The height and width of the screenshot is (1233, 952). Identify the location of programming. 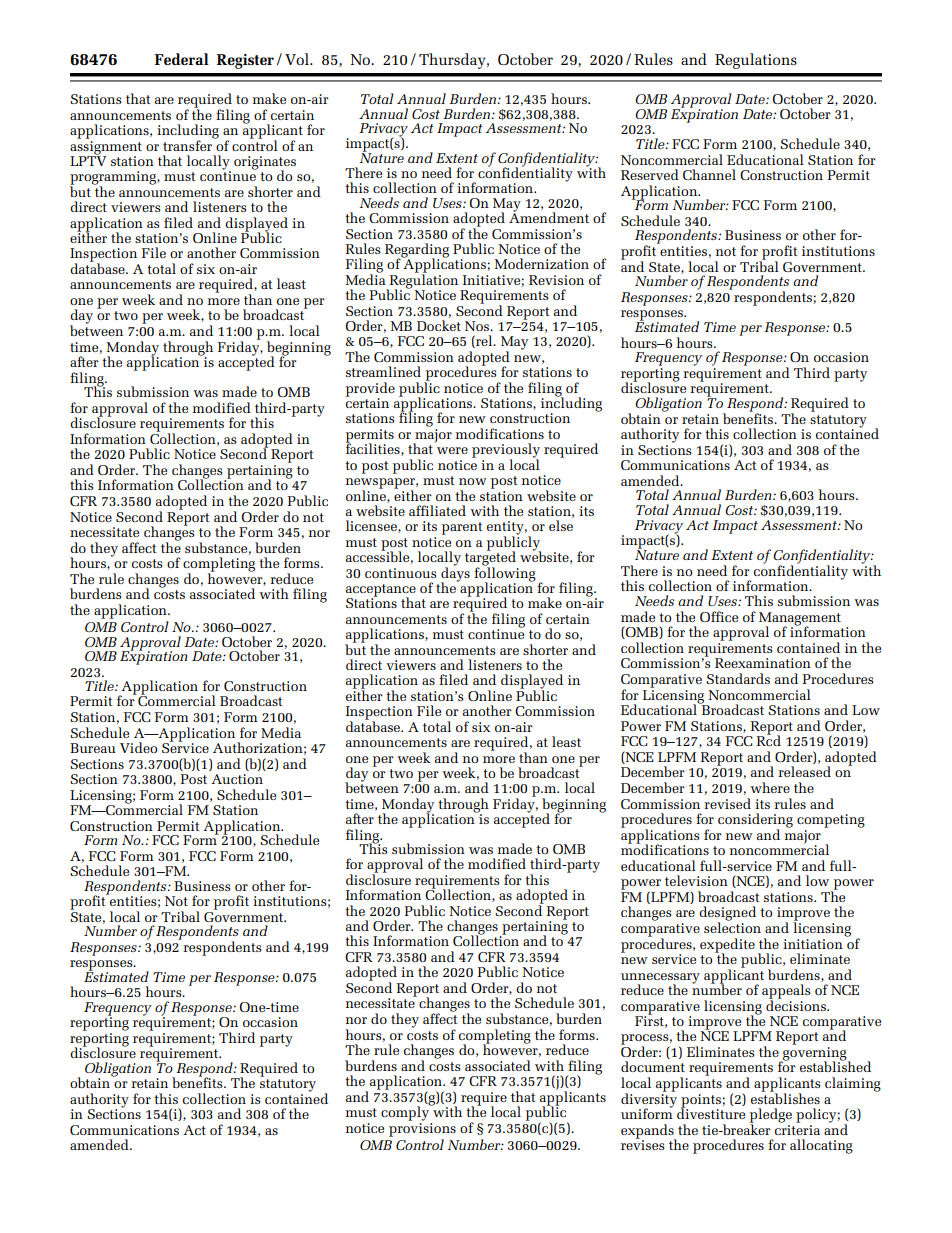
(114, 179).
